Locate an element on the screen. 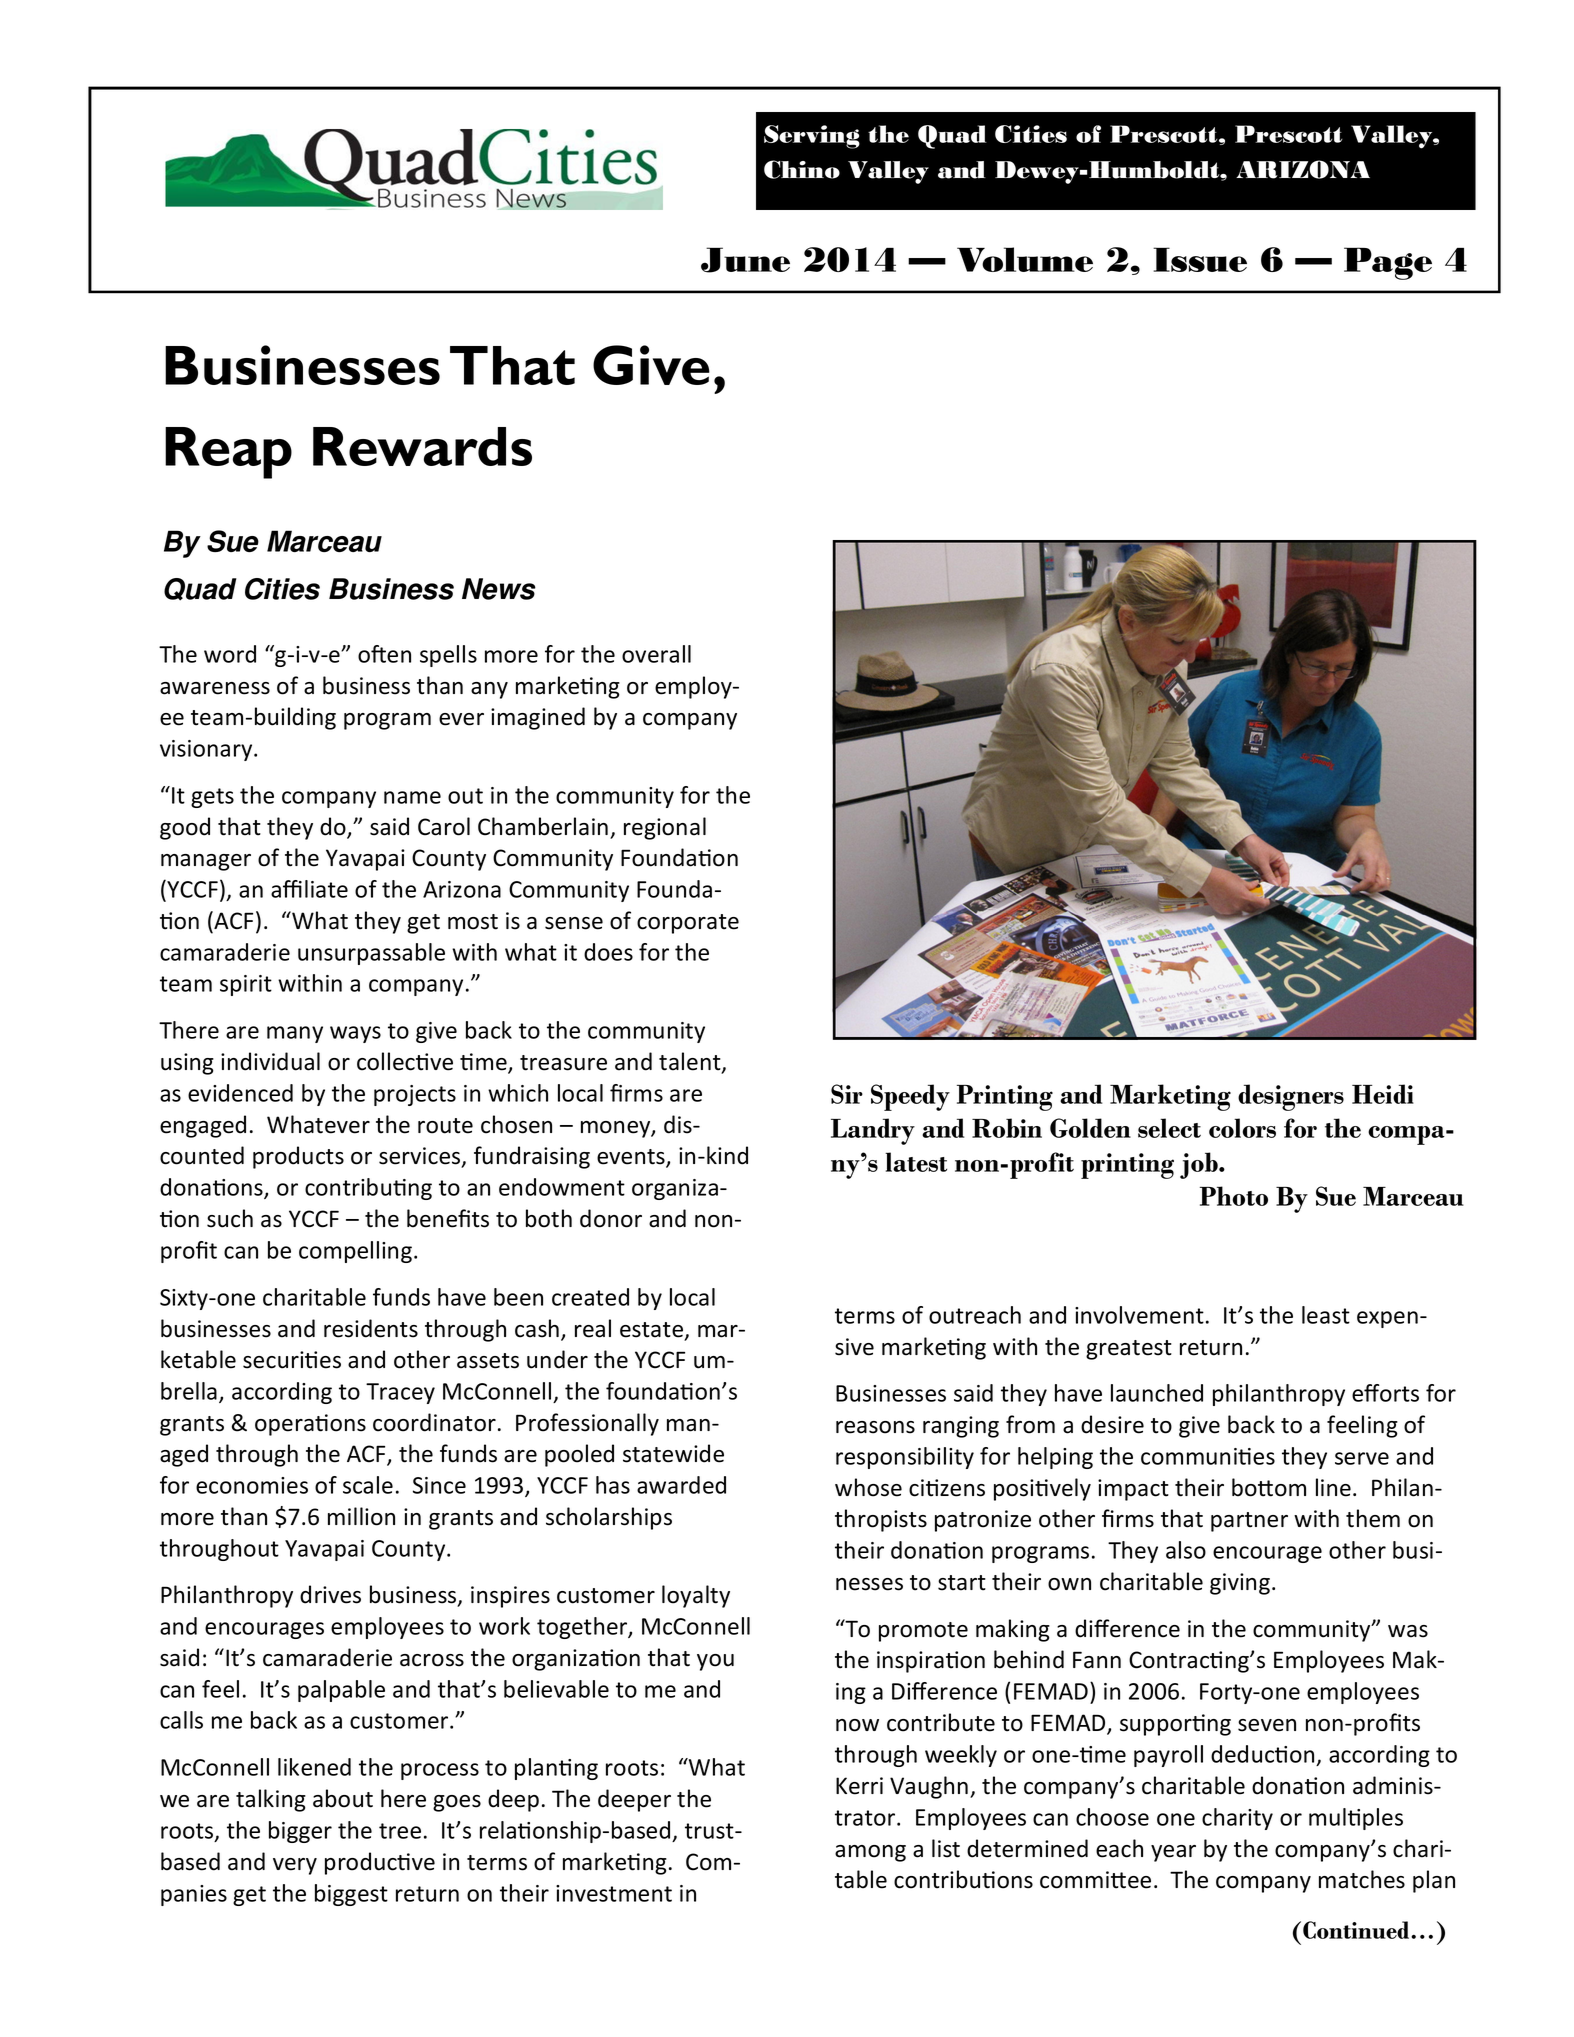  Chino is located at coordinates (802, 169).
